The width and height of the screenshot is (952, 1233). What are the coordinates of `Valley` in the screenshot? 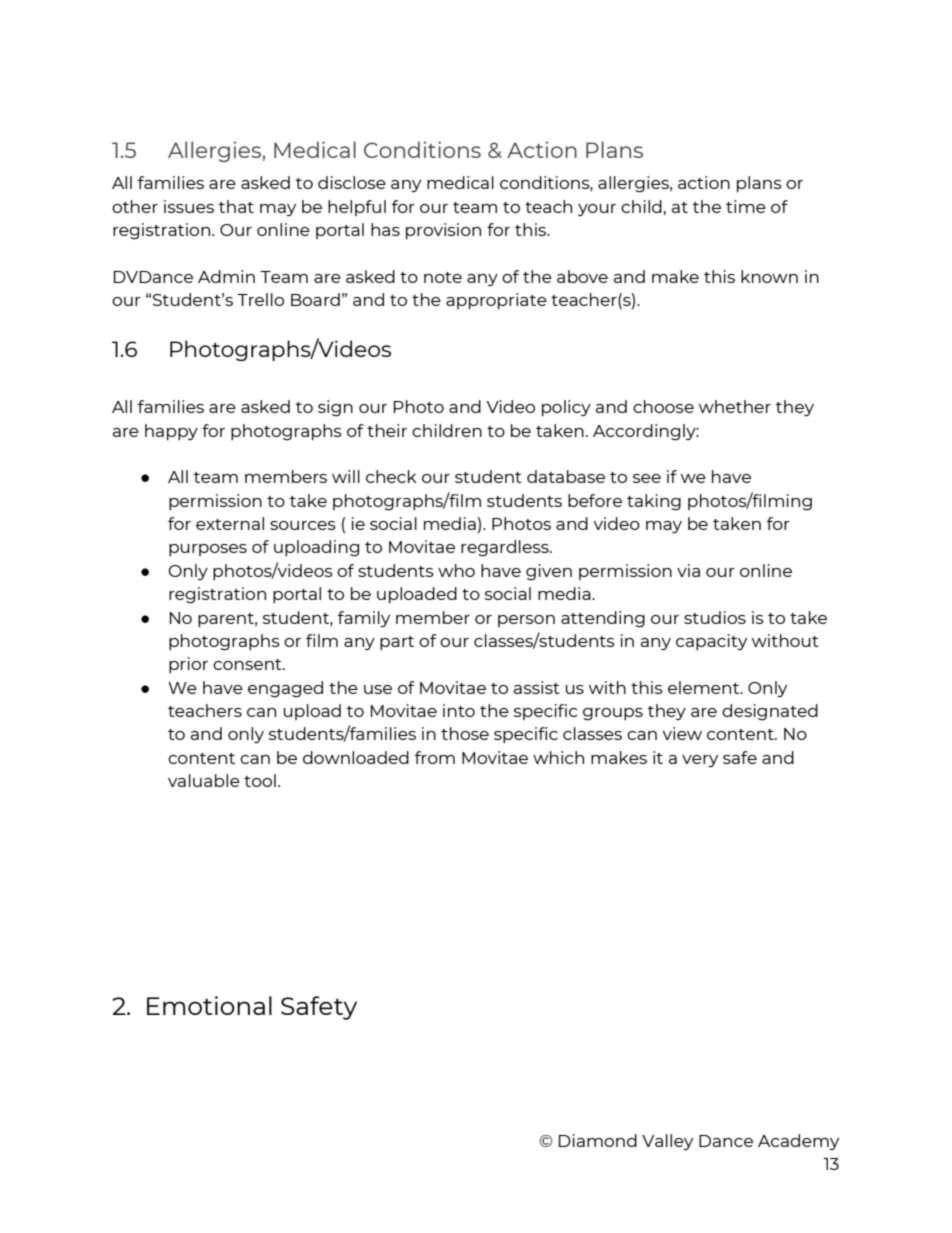 It's located at (667, 1142).
